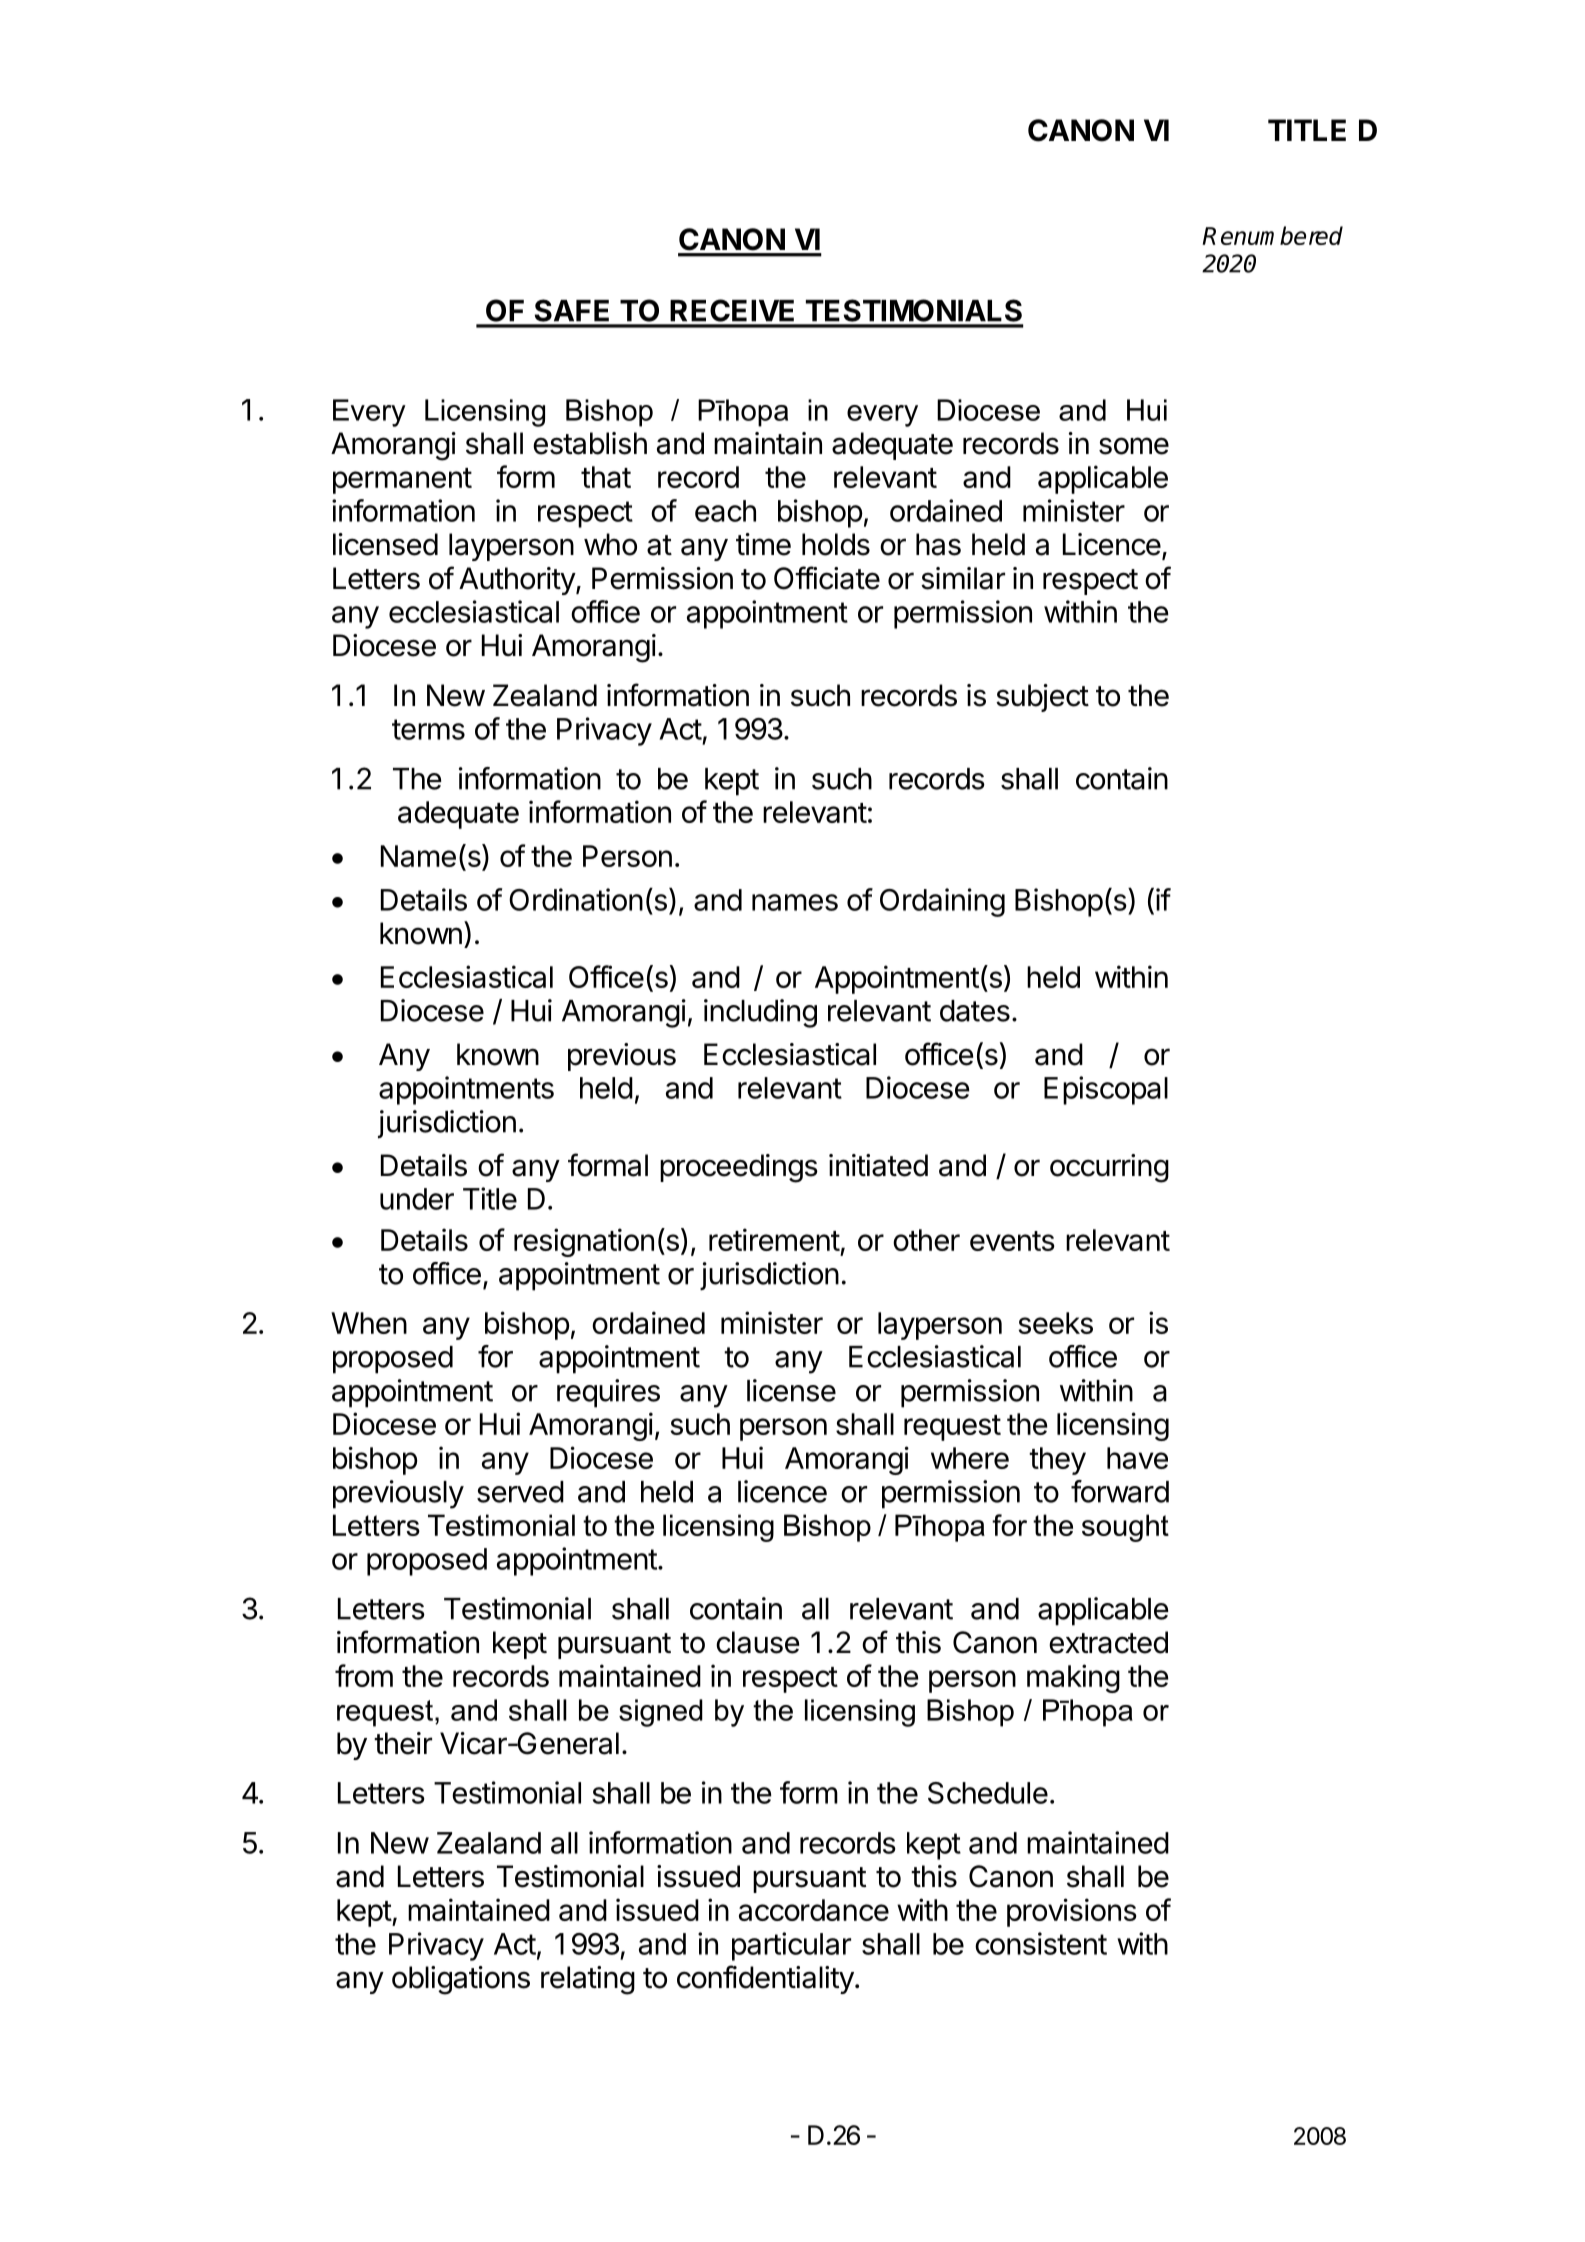  Describe the element at coordinates (461, 1980) in the document. I see `obligations` at that location.
